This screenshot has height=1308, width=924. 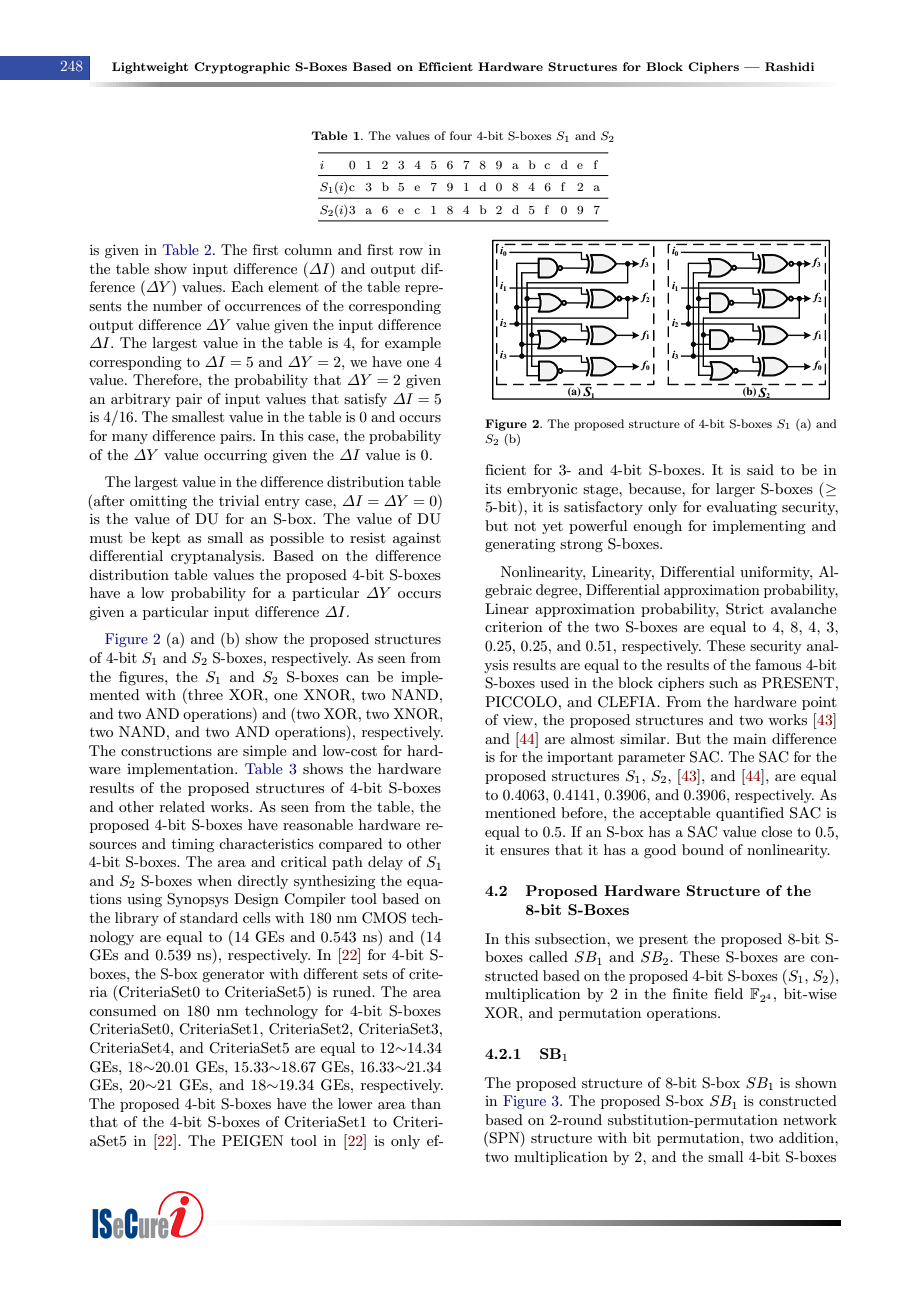 What do you see at coordinates (461, 135) in the screenshot?
I see `four` at bounding box center [461, 135].
